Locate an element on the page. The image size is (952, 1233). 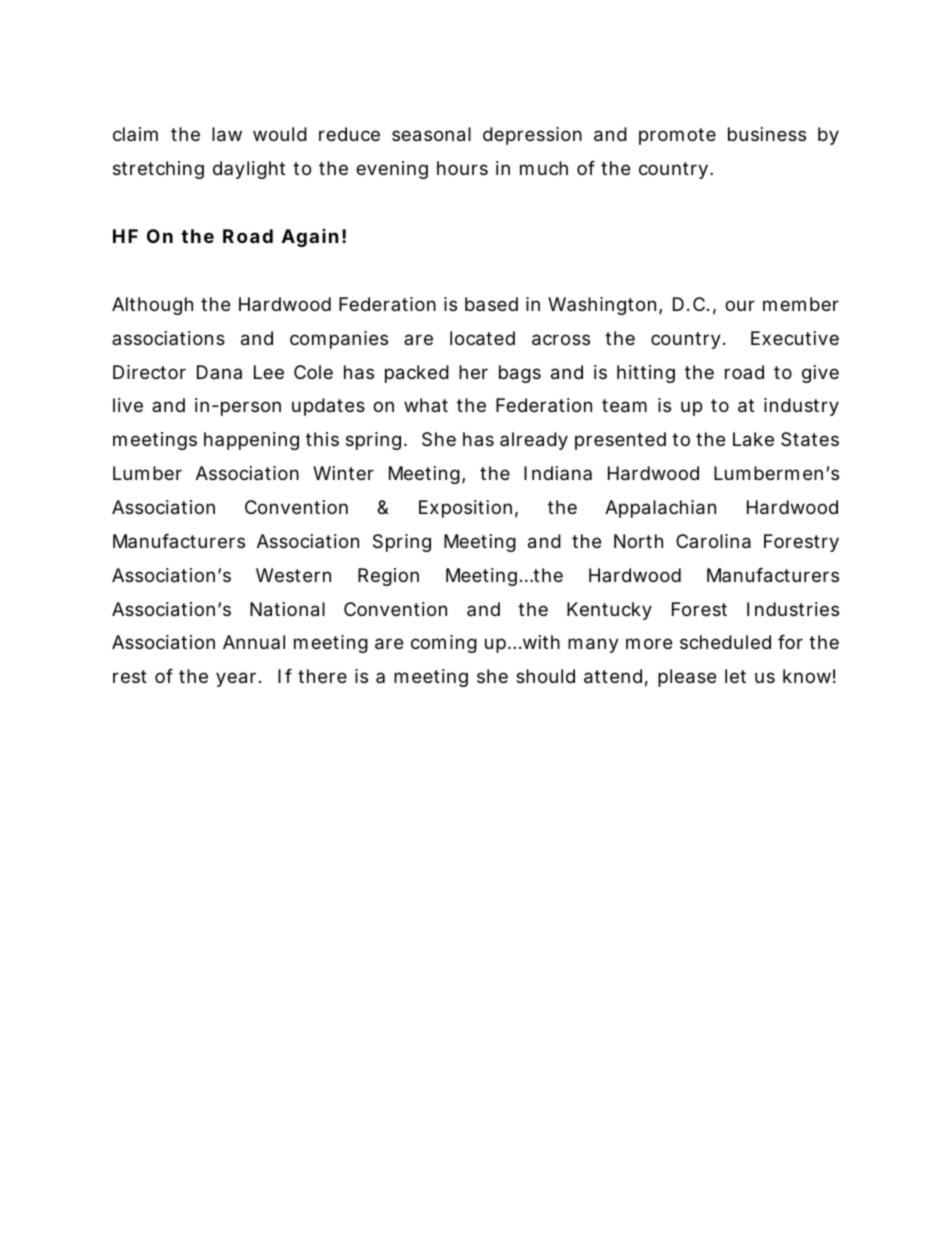
what is located at coordinates (426, 405).
